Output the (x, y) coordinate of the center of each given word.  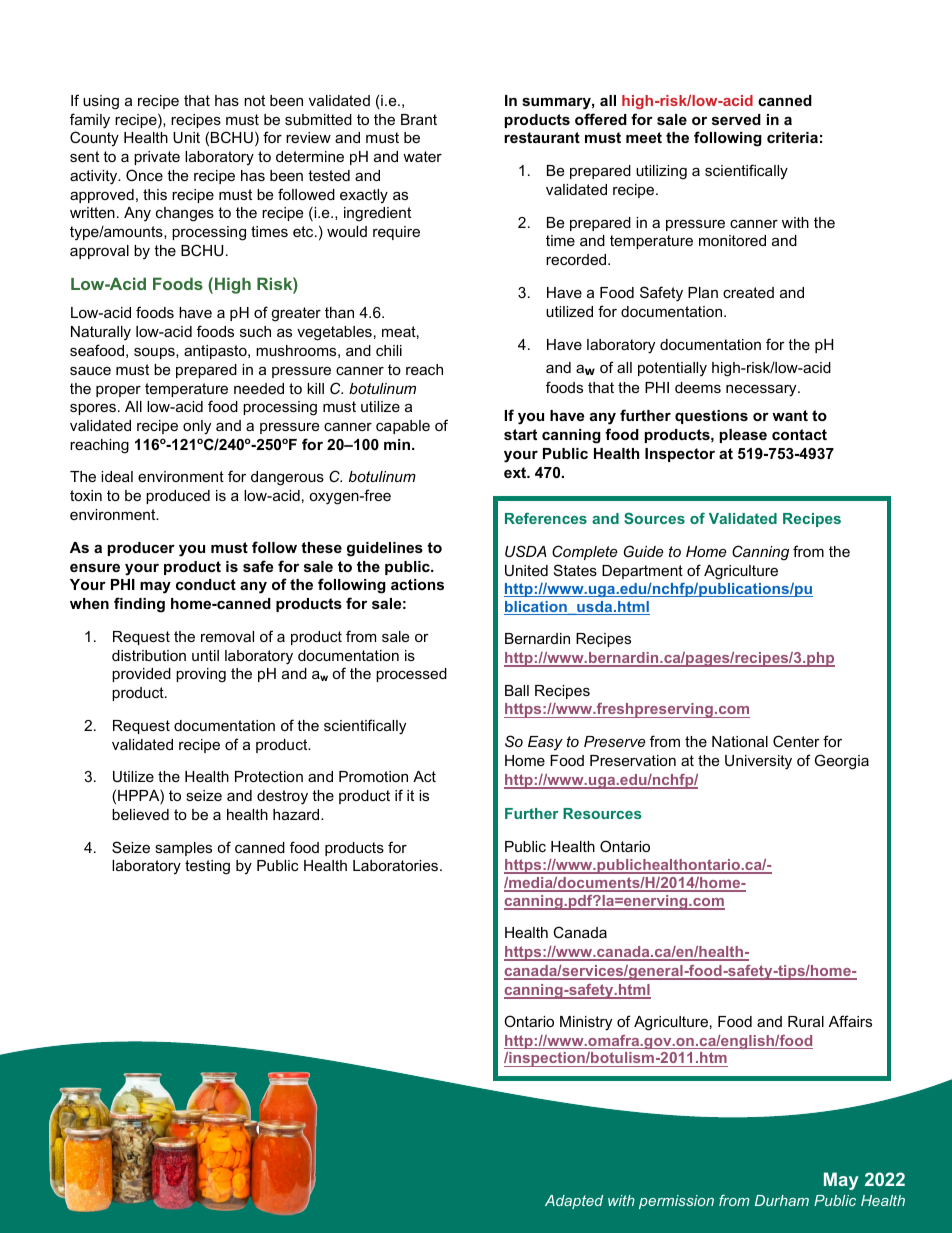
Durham (782, 1200)
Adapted (574, 1202)
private (157, 158)
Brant (419, 119)
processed (411, 675)
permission (676, 1202)
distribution (149, 655)
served (736, 119)
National (740, 741)
